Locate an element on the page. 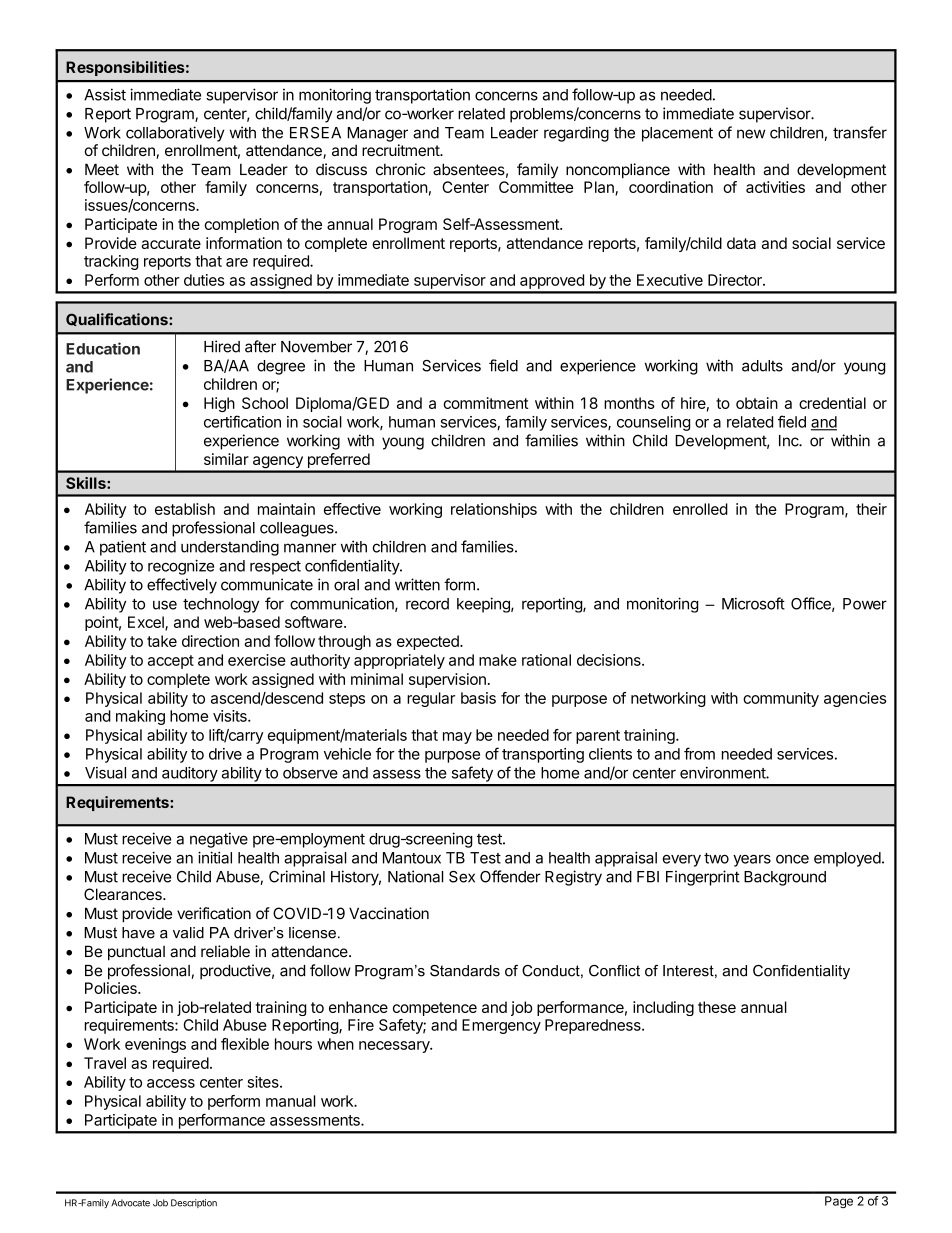 Image resolution: width=952 pixels, height=1233 pixels. Background is located at coordinates (785, 878).
